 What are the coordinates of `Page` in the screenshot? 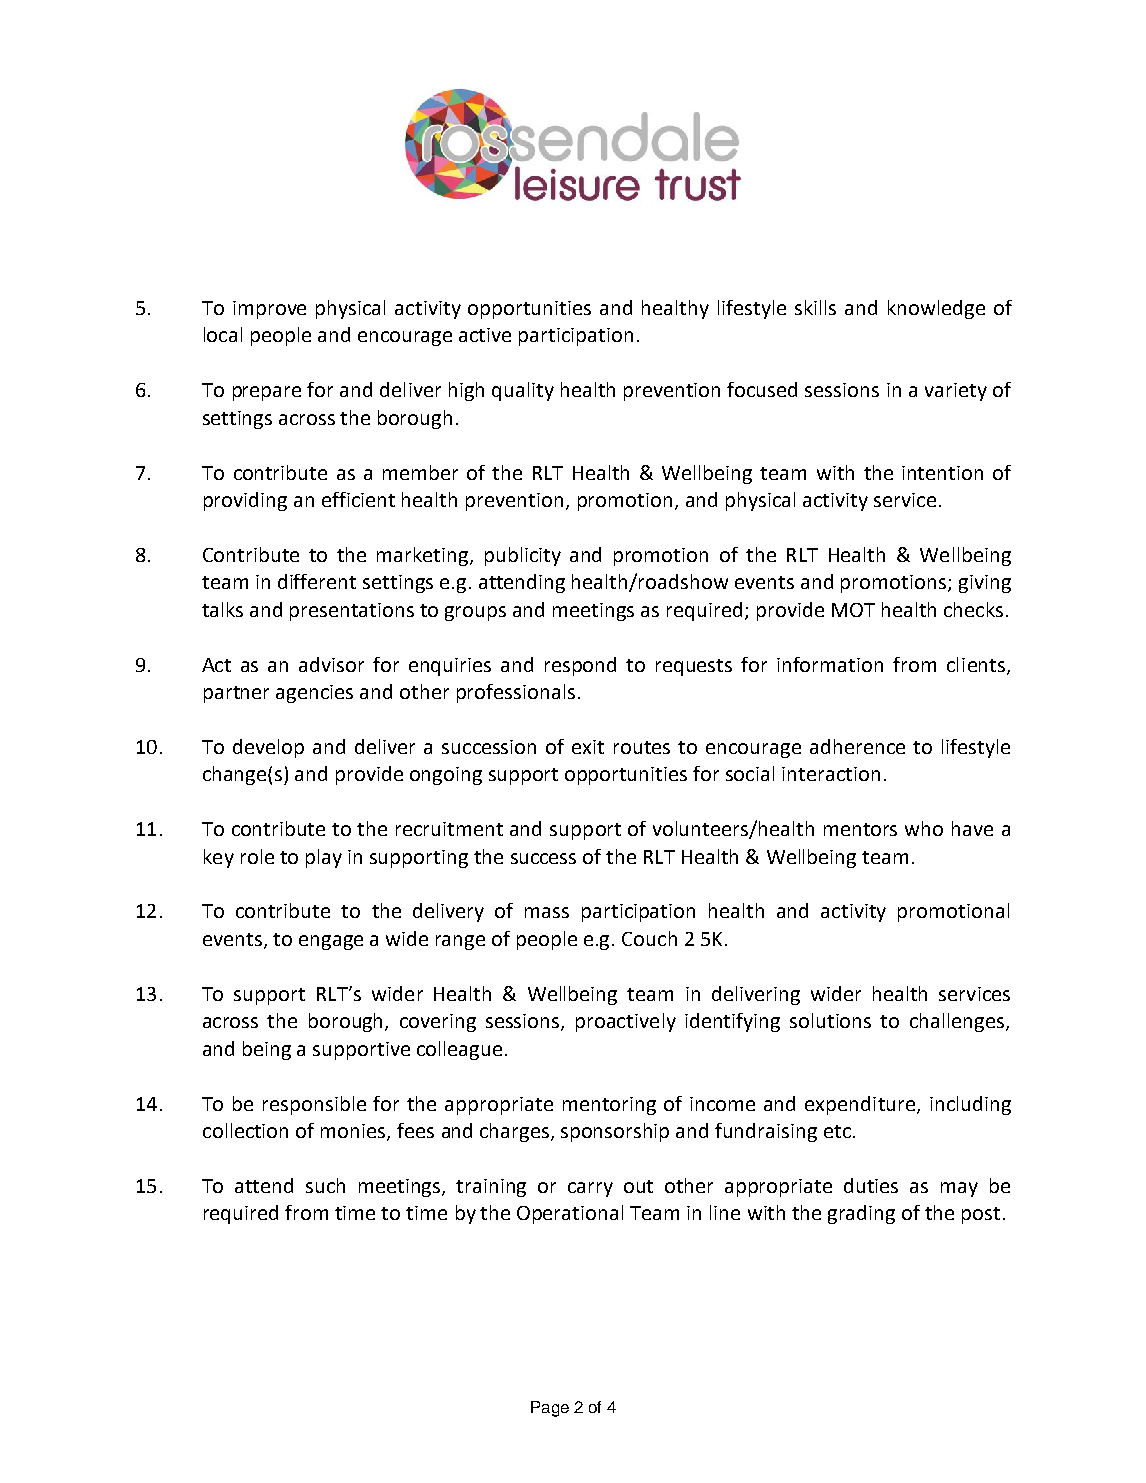 It's located at (550, 1409).
